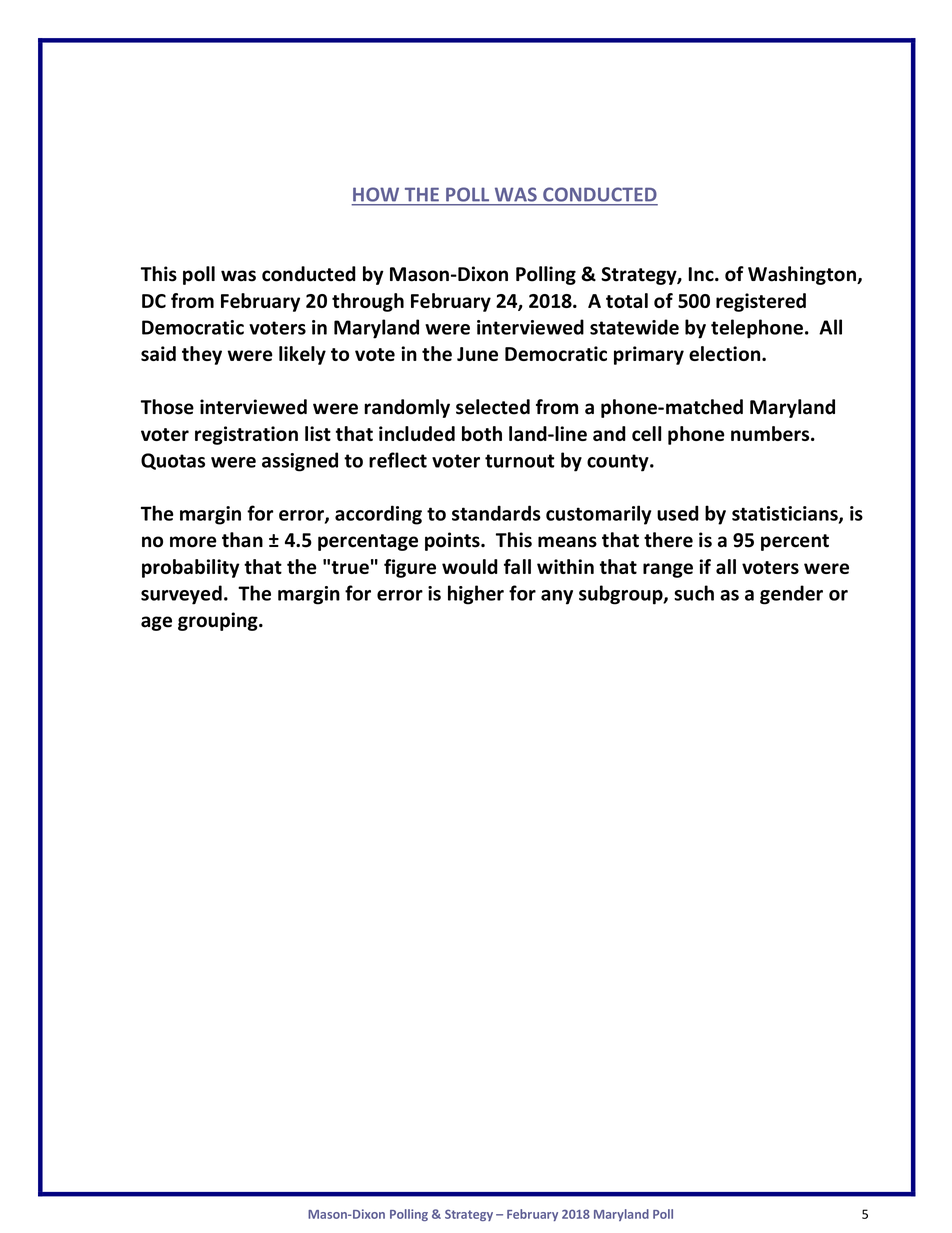 The height and width of the screenshot is (1233, 952). I want to click on than, so click(242, 540).
